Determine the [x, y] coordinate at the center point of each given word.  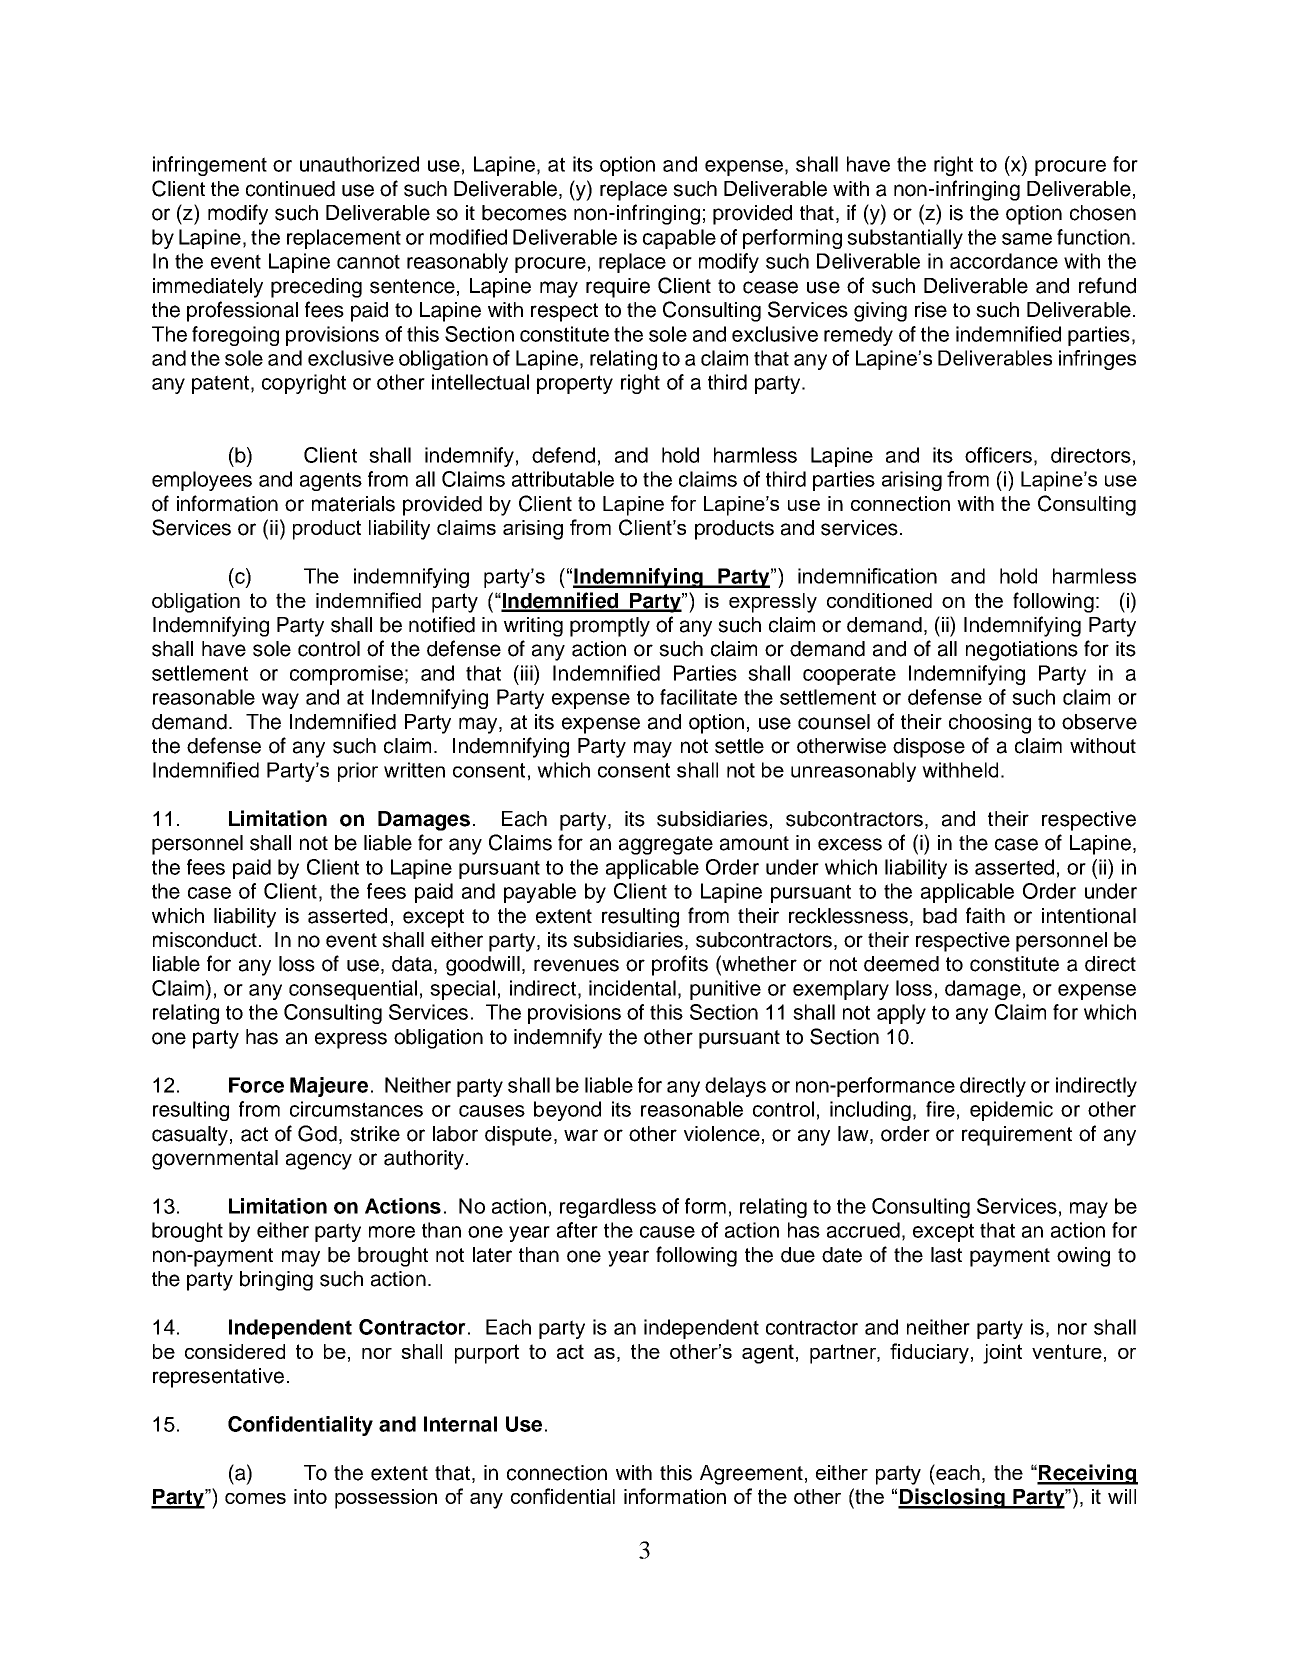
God [317, 1133]
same [1027, 239]
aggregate [666, 845]
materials [353, 504]
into [310, 1496]
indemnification [867, 576]
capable [679, 239]
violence [722, 1134]
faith [985, 915]
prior [358, 772]
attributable [563, 479]
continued [290, 189]
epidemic [1011, 1111]
